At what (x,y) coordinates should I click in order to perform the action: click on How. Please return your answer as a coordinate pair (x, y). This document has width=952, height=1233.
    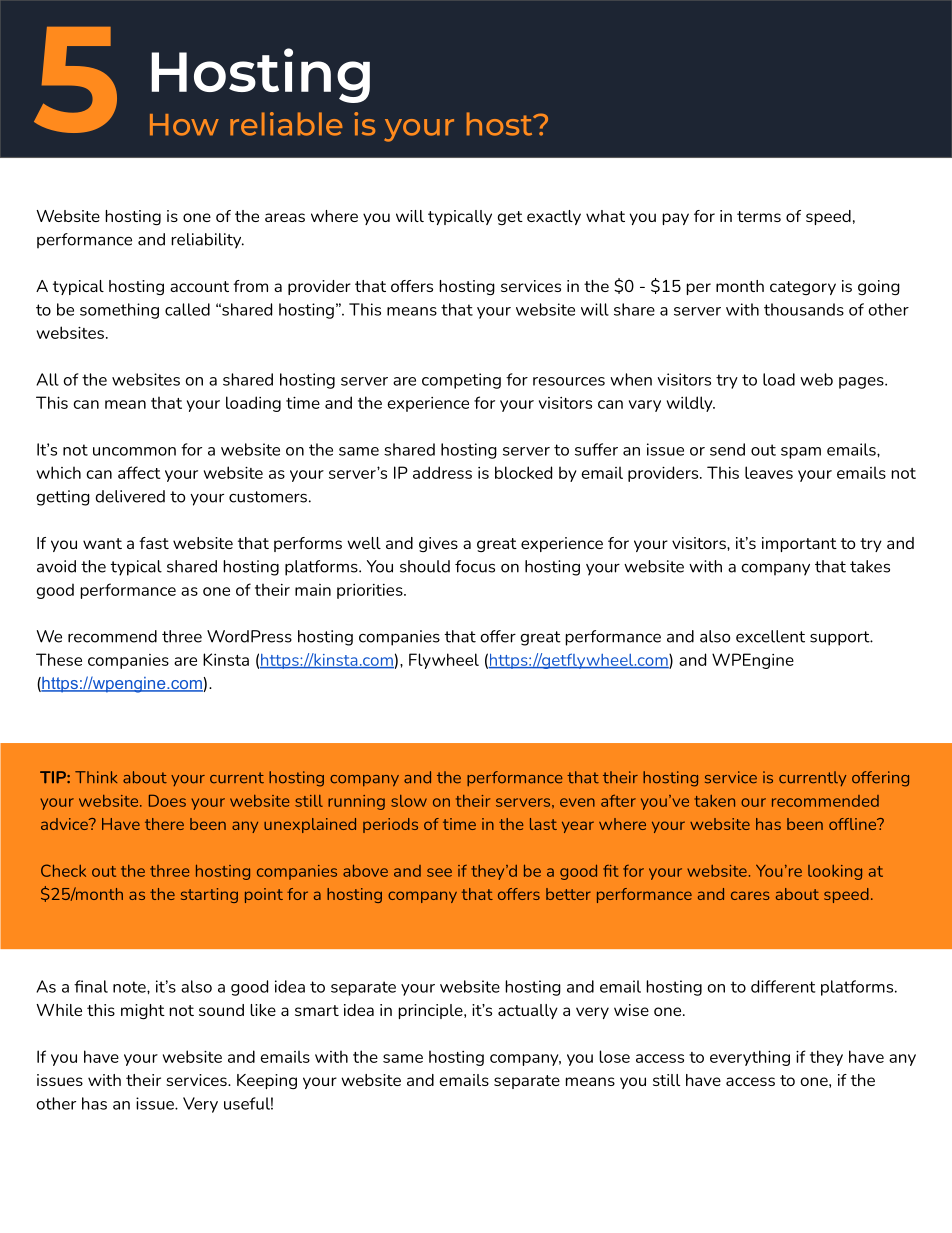
    Looking at the image, I should click on (184, 125).
